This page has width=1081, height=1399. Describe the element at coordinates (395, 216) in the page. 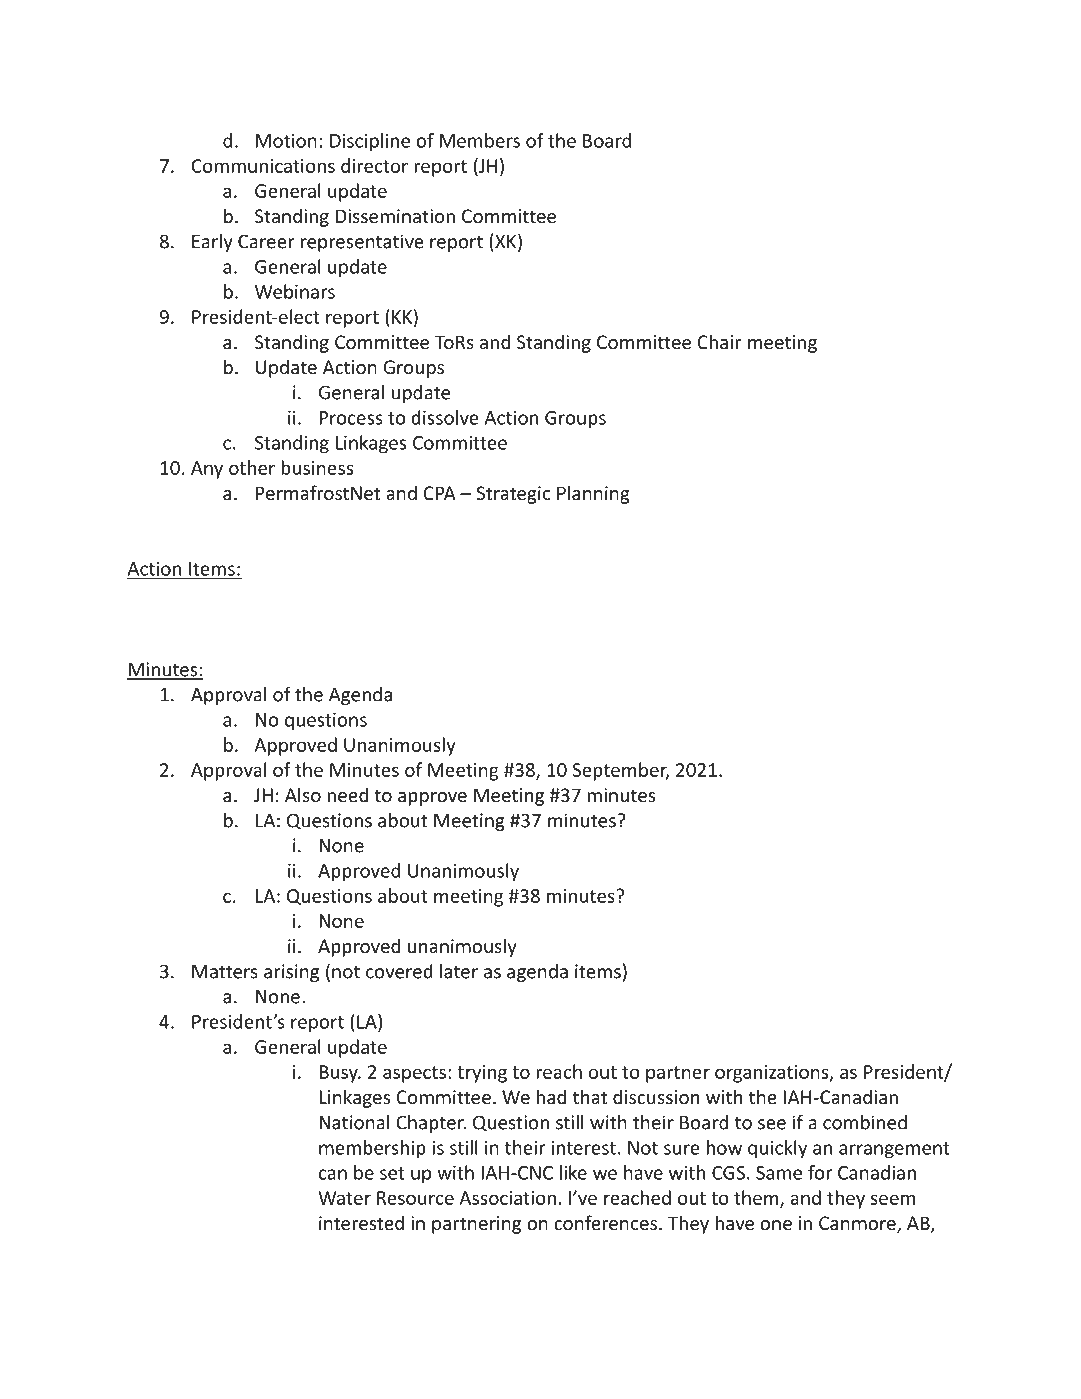

I see `Dissemination` at that location.
